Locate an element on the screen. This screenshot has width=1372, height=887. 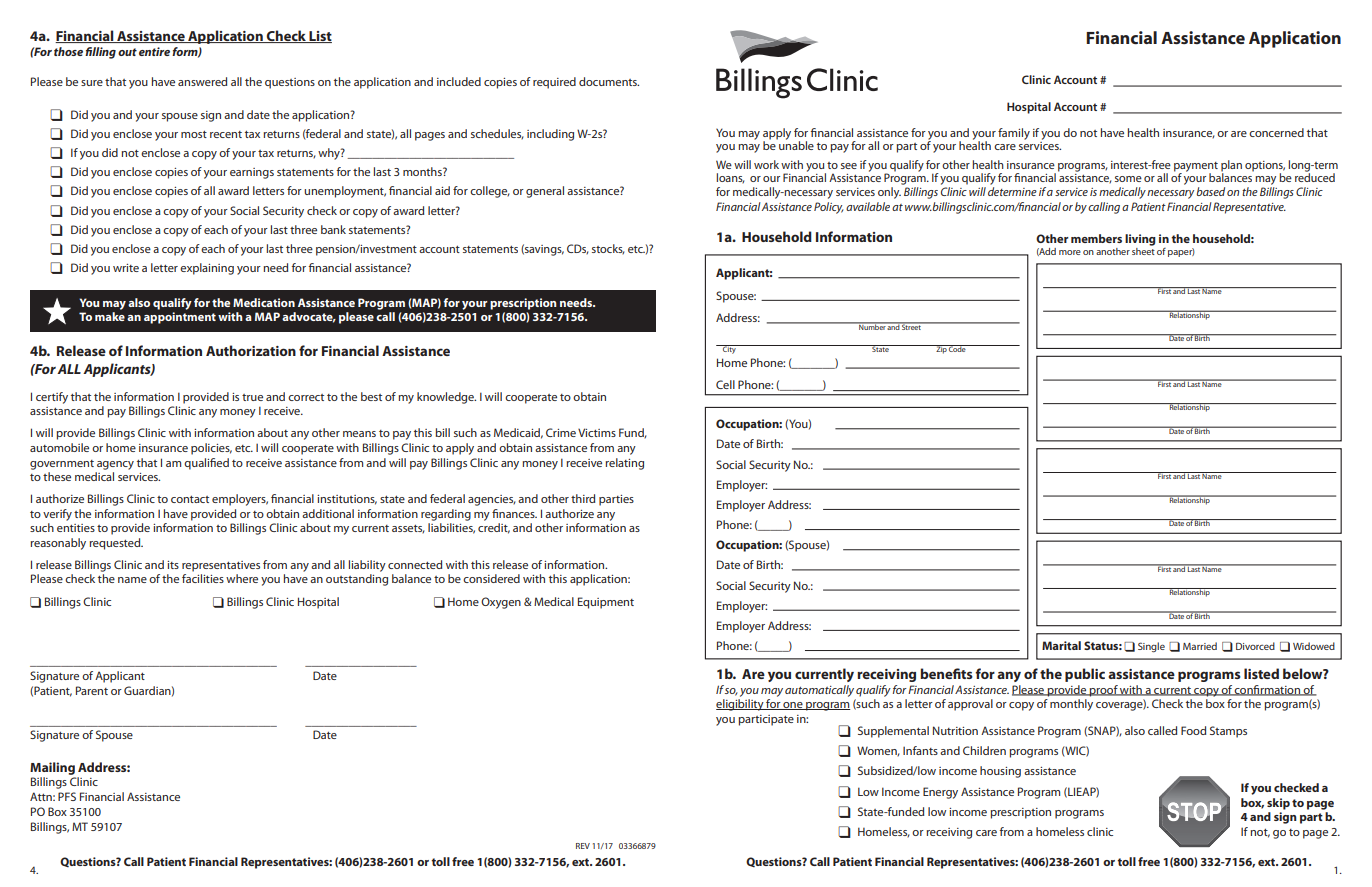
concerned is located at coordinates (1276, 132).
